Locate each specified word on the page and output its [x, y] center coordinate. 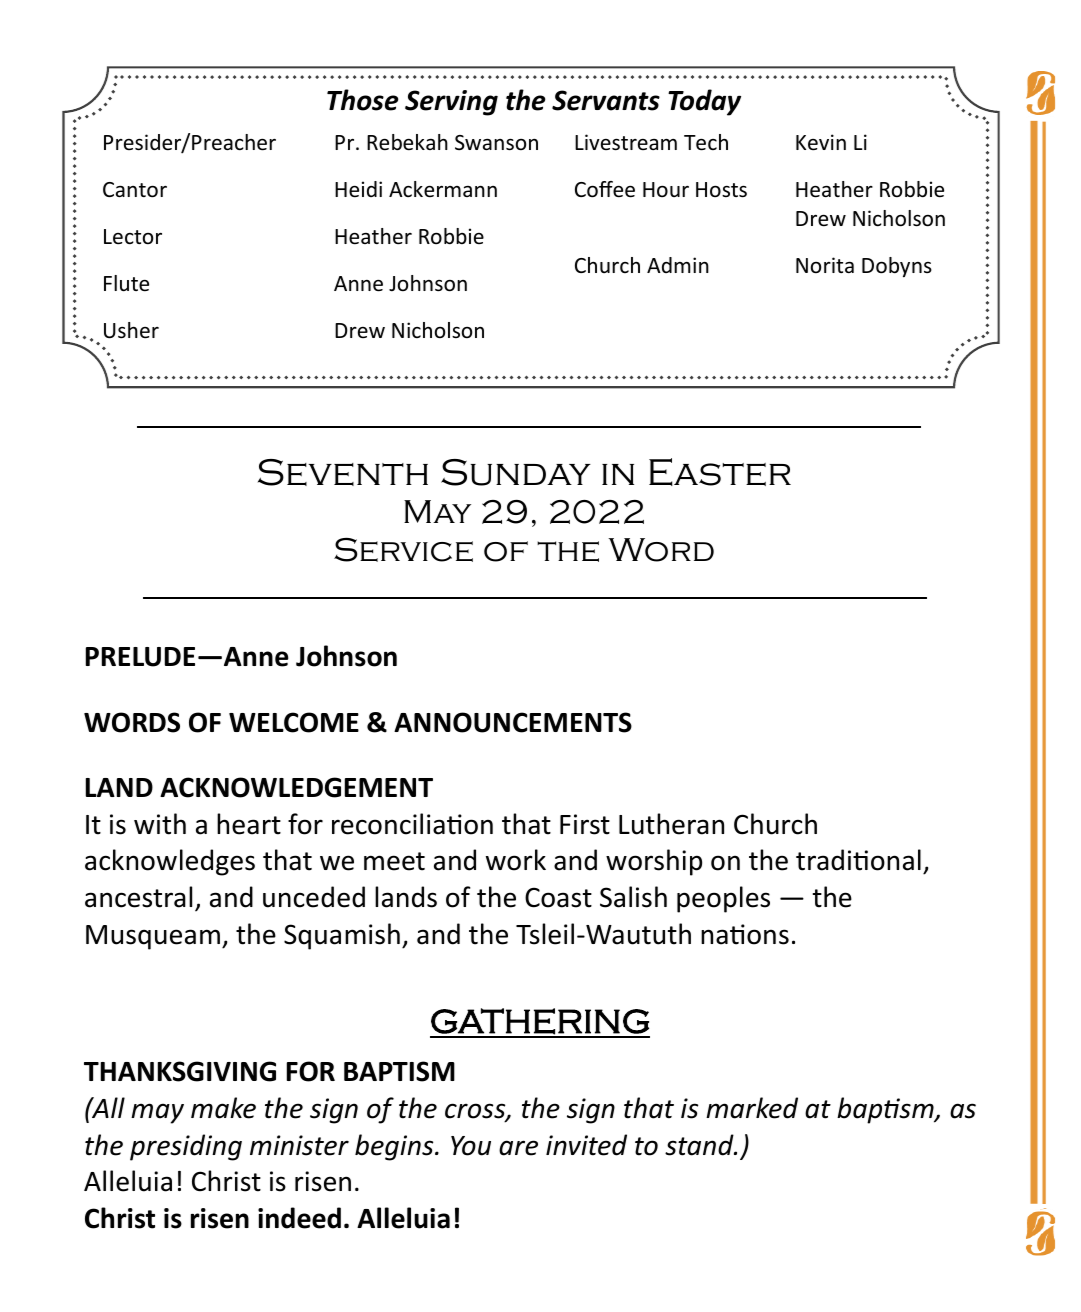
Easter [720, 472]
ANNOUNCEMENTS [513, 722]
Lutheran [671, 824]
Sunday [516, 472]
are [518, 1148]
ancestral [138, 897]
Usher [131, 330]
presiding [186, 1147]
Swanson [496, 143]
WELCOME [294, 722]
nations [745, 934]
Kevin [821, 142]
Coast [558, 897]
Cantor [135, 190]
